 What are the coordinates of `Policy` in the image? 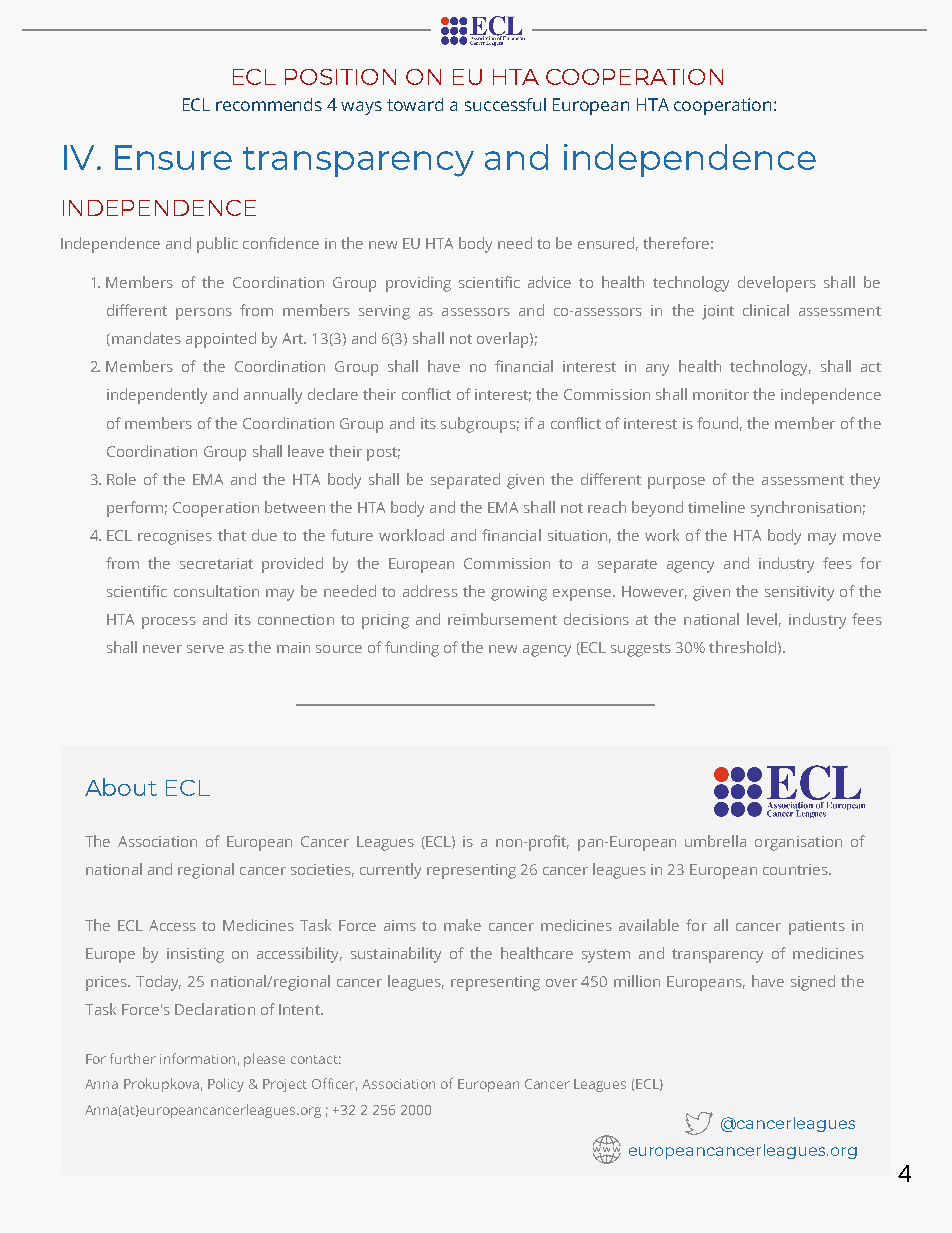 It's located at (226, 1085).
